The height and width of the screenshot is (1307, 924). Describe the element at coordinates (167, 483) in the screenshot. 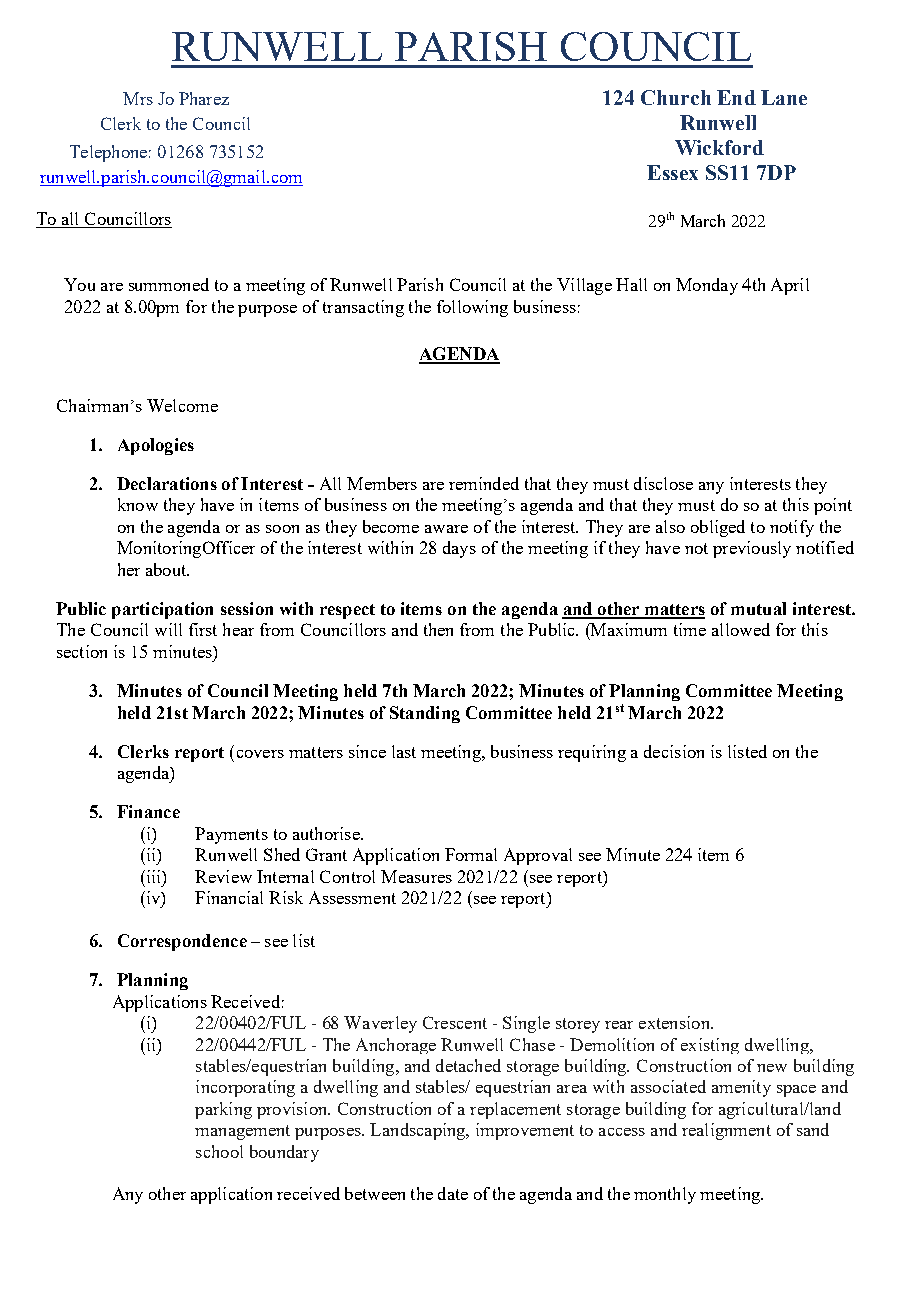

I see `Declarations` at that location.
